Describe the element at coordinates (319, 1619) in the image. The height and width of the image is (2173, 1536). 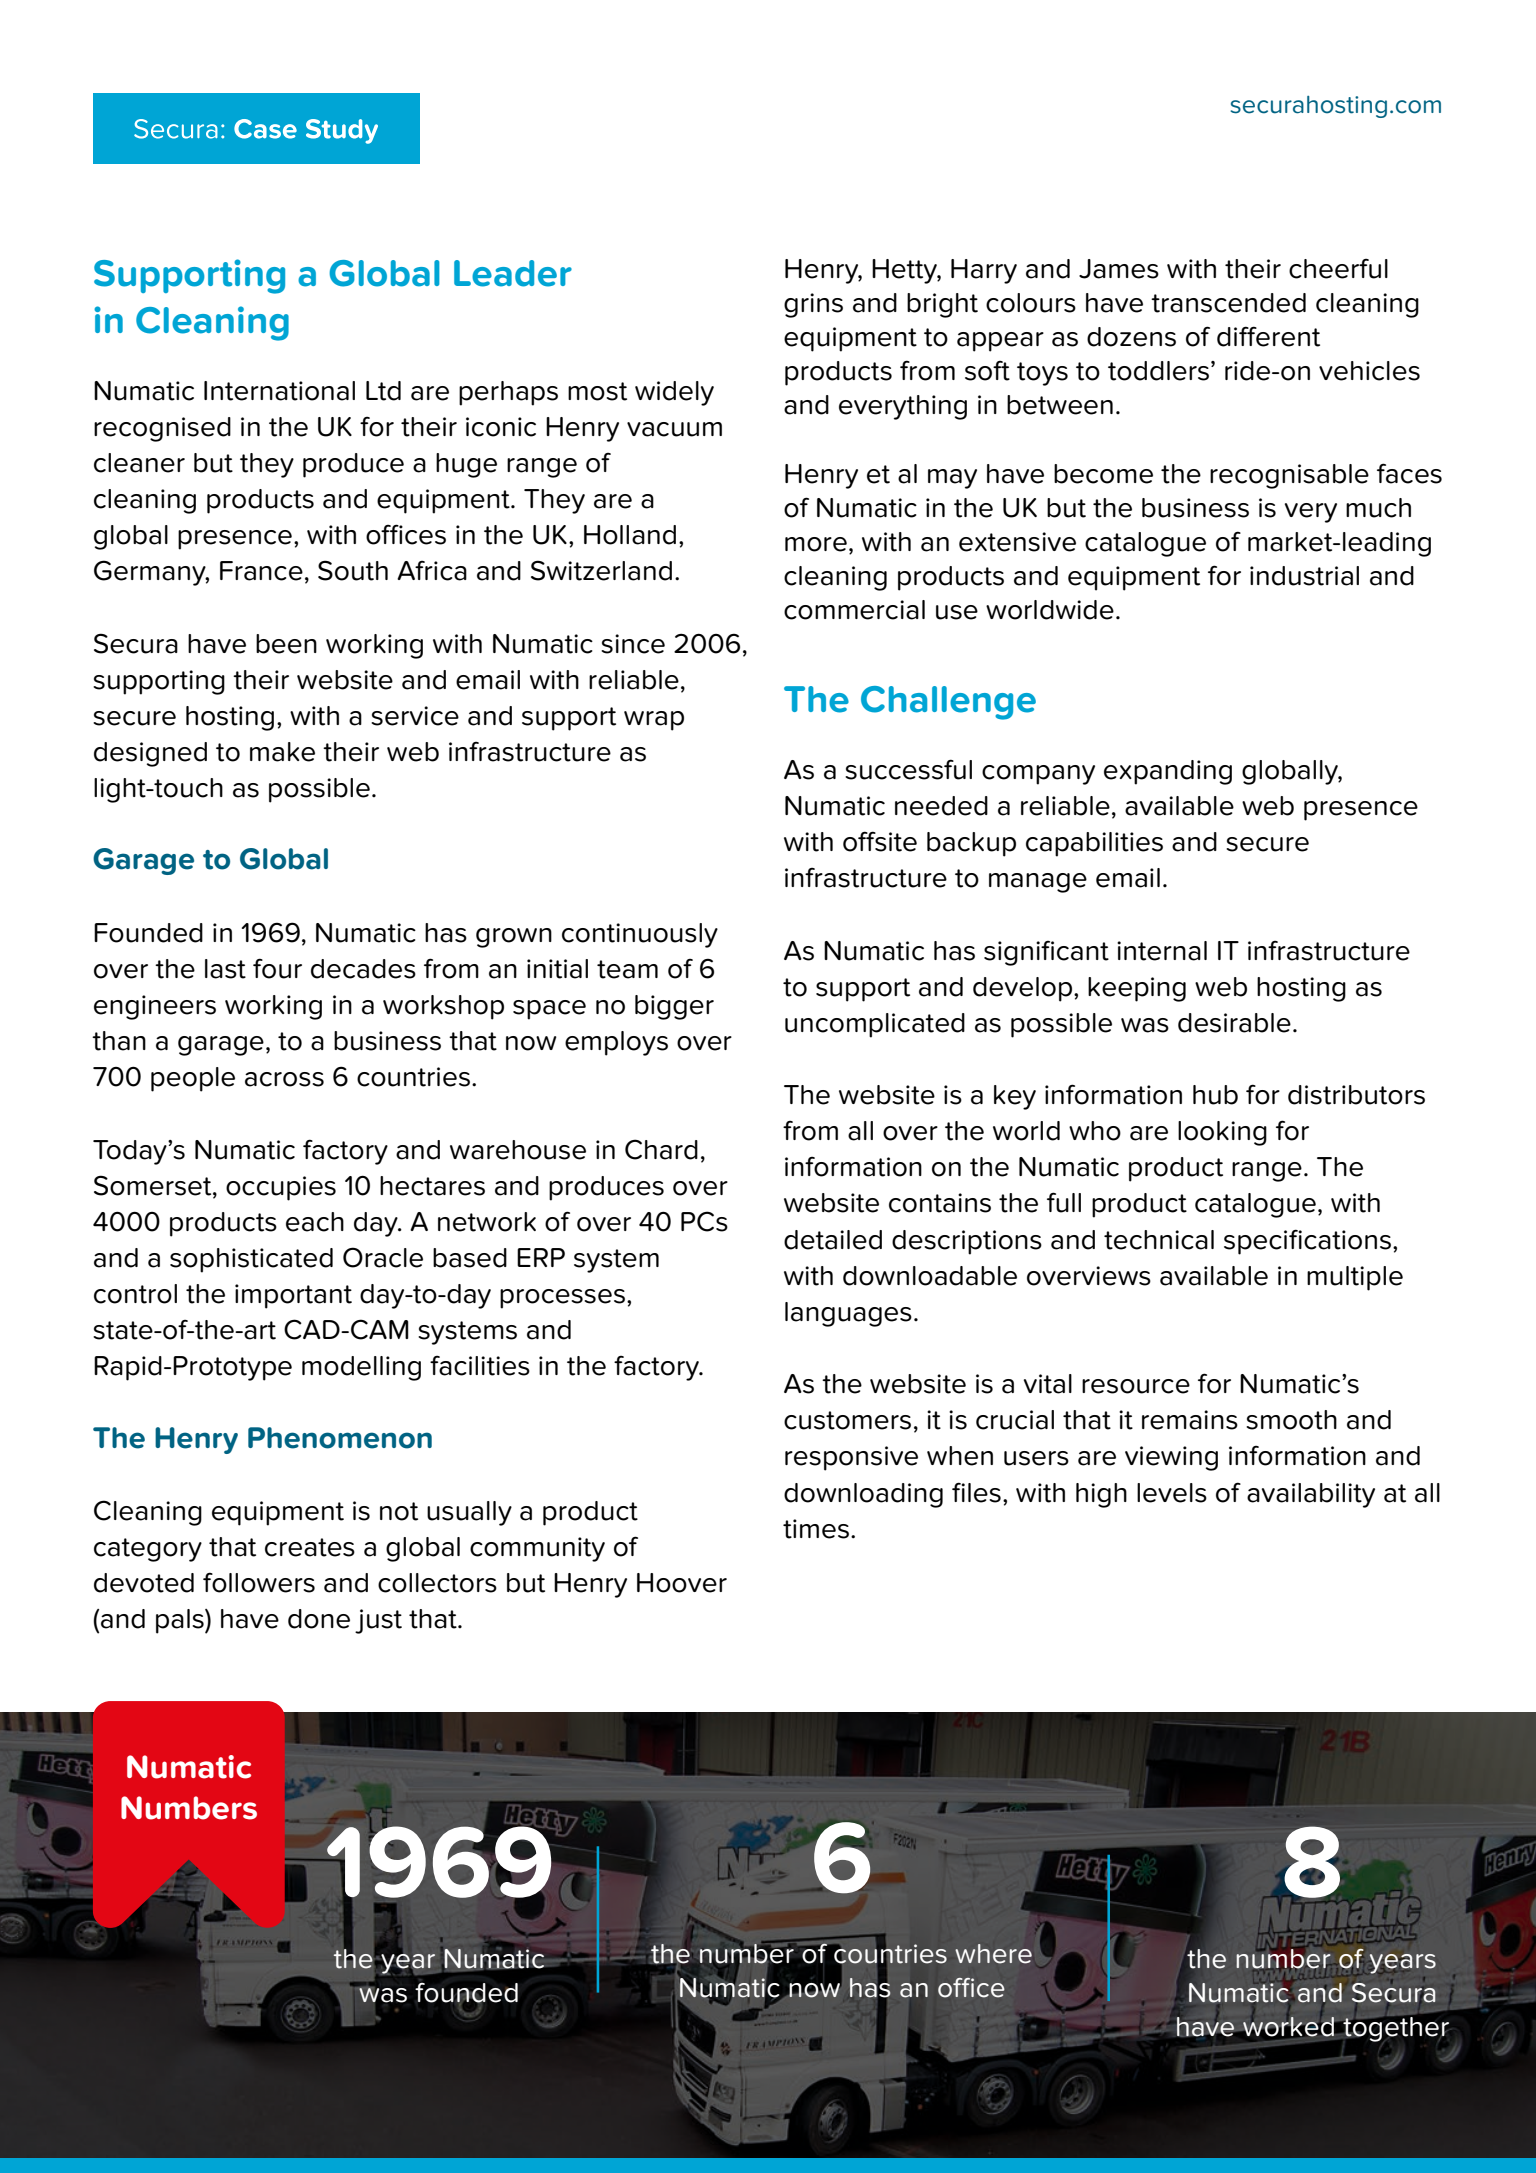
I see `done` at that location.
